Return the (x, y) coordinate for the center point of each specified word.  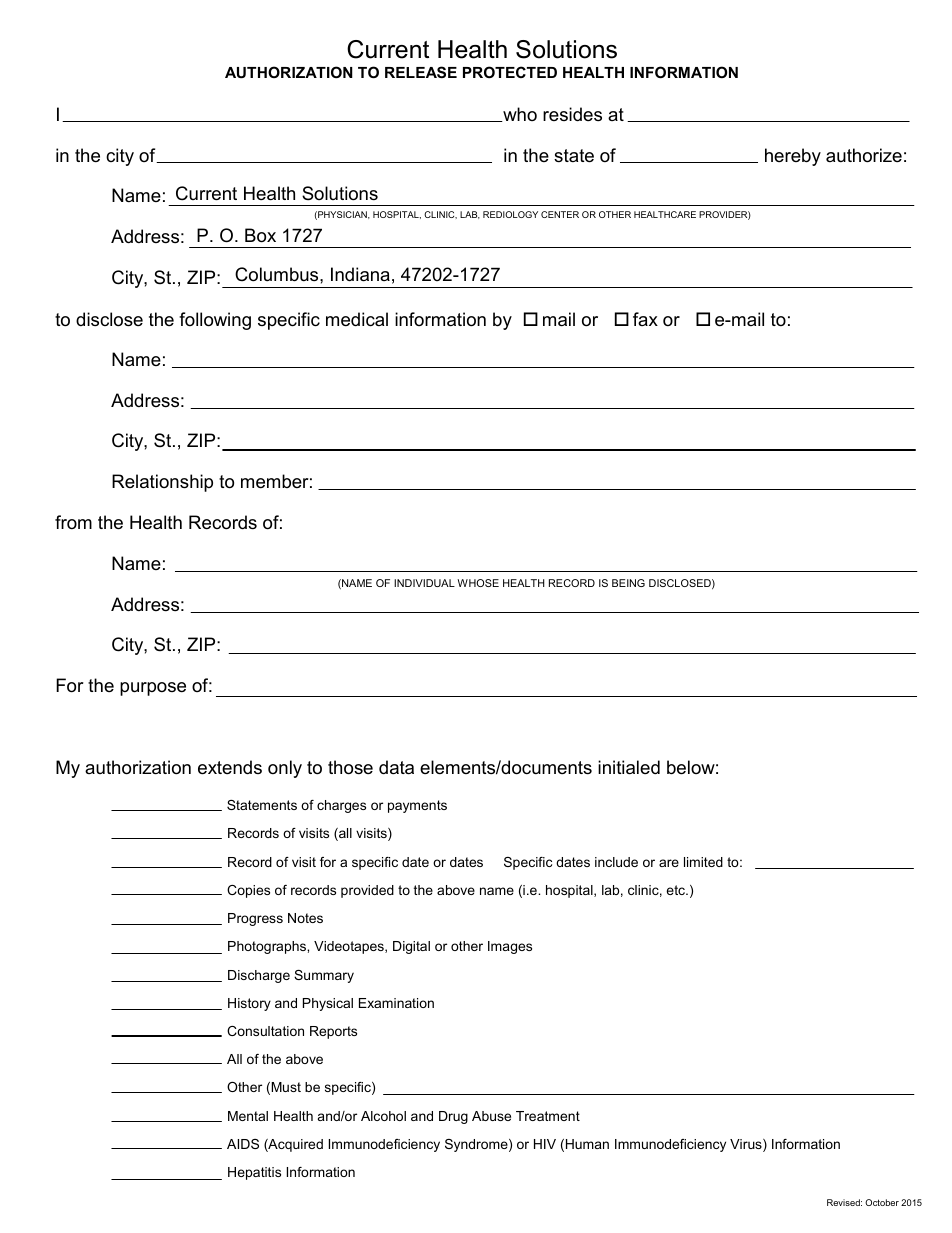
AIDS (243, 1144)
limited (703, 862)
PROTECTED (510, 72)
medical (357, 319)
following (215, 321)
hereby (793, 157)
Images (510, 947)
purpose (153, 689)
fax (645, 319)
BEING (628, 583)
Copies (248, 891)
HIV (545, 1144)
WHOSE (478, 583)
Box (260, 235)
